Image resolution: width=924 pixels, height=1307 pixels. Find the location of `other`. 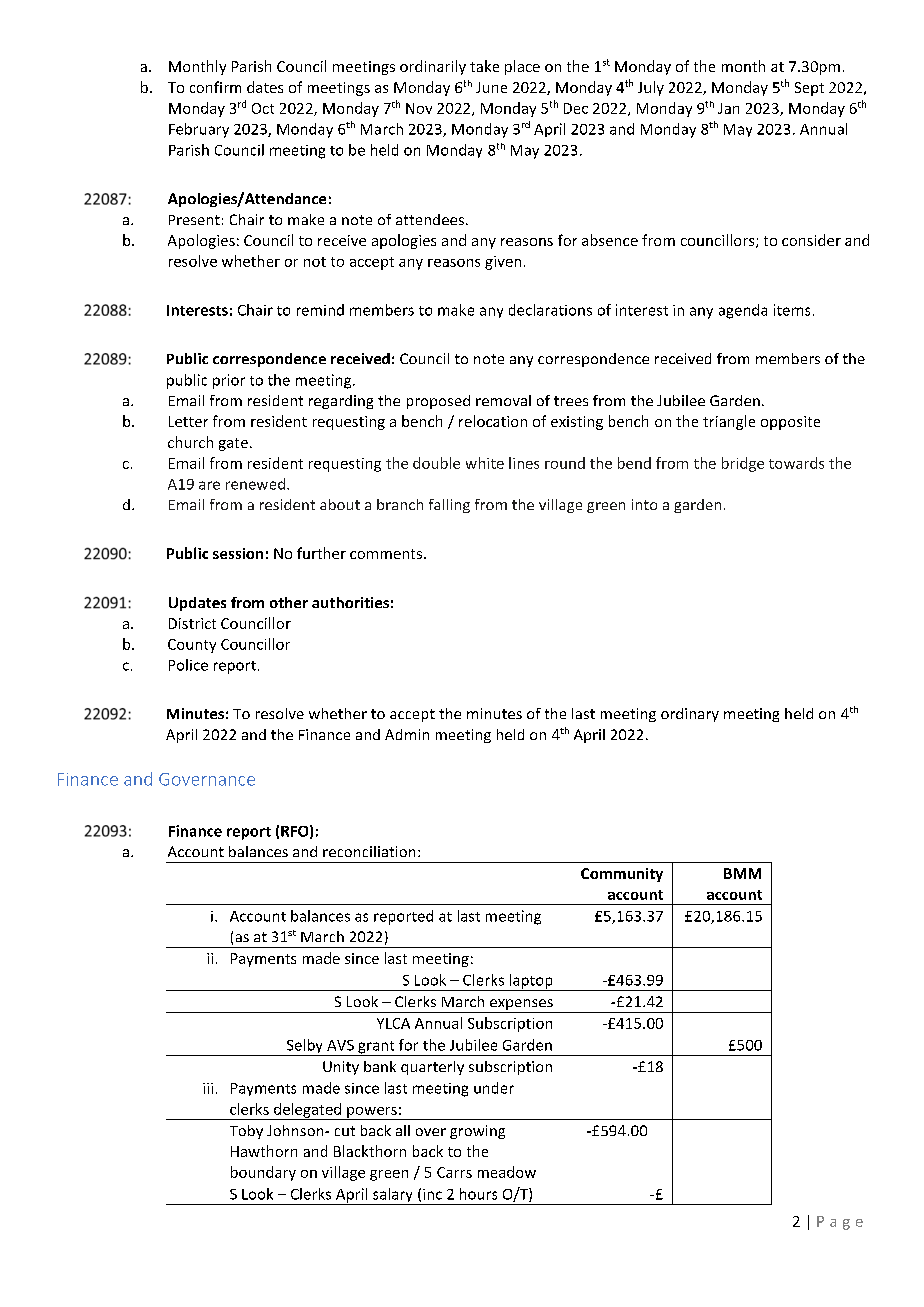

other is located at coordinates (289, 602).
